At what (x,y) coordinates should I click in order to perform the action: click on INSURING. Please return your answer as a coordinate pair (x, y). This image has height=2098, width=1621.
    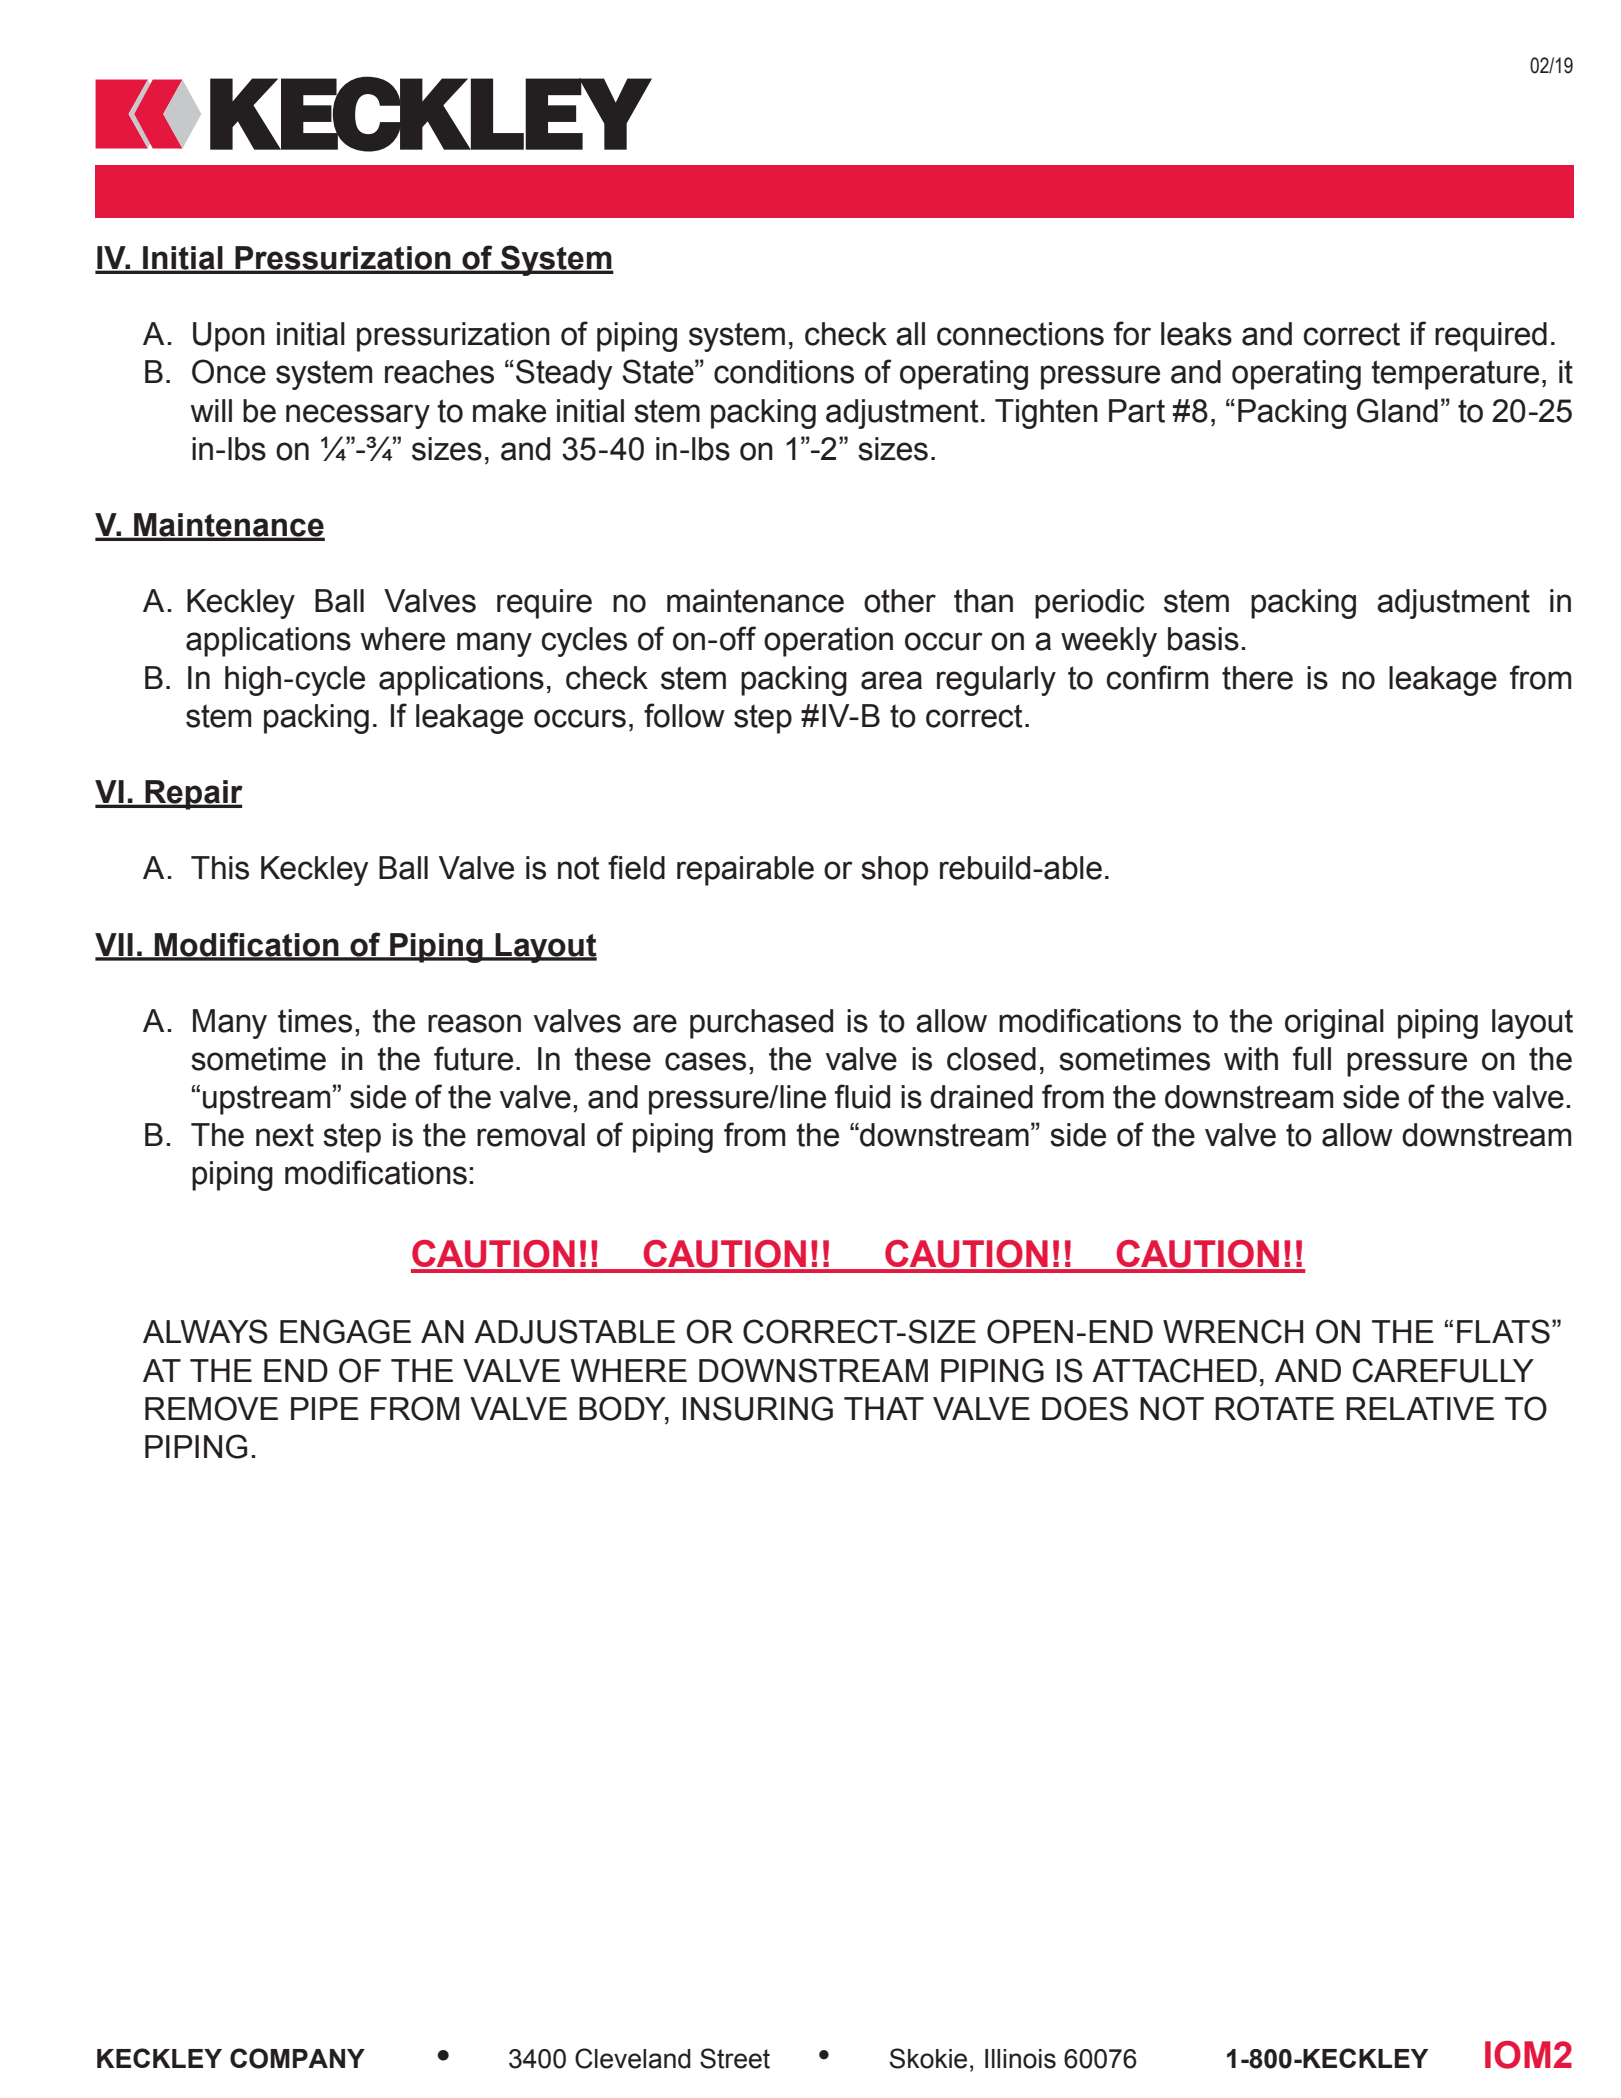
    Looking at the image, I should click on (758, 1408).
